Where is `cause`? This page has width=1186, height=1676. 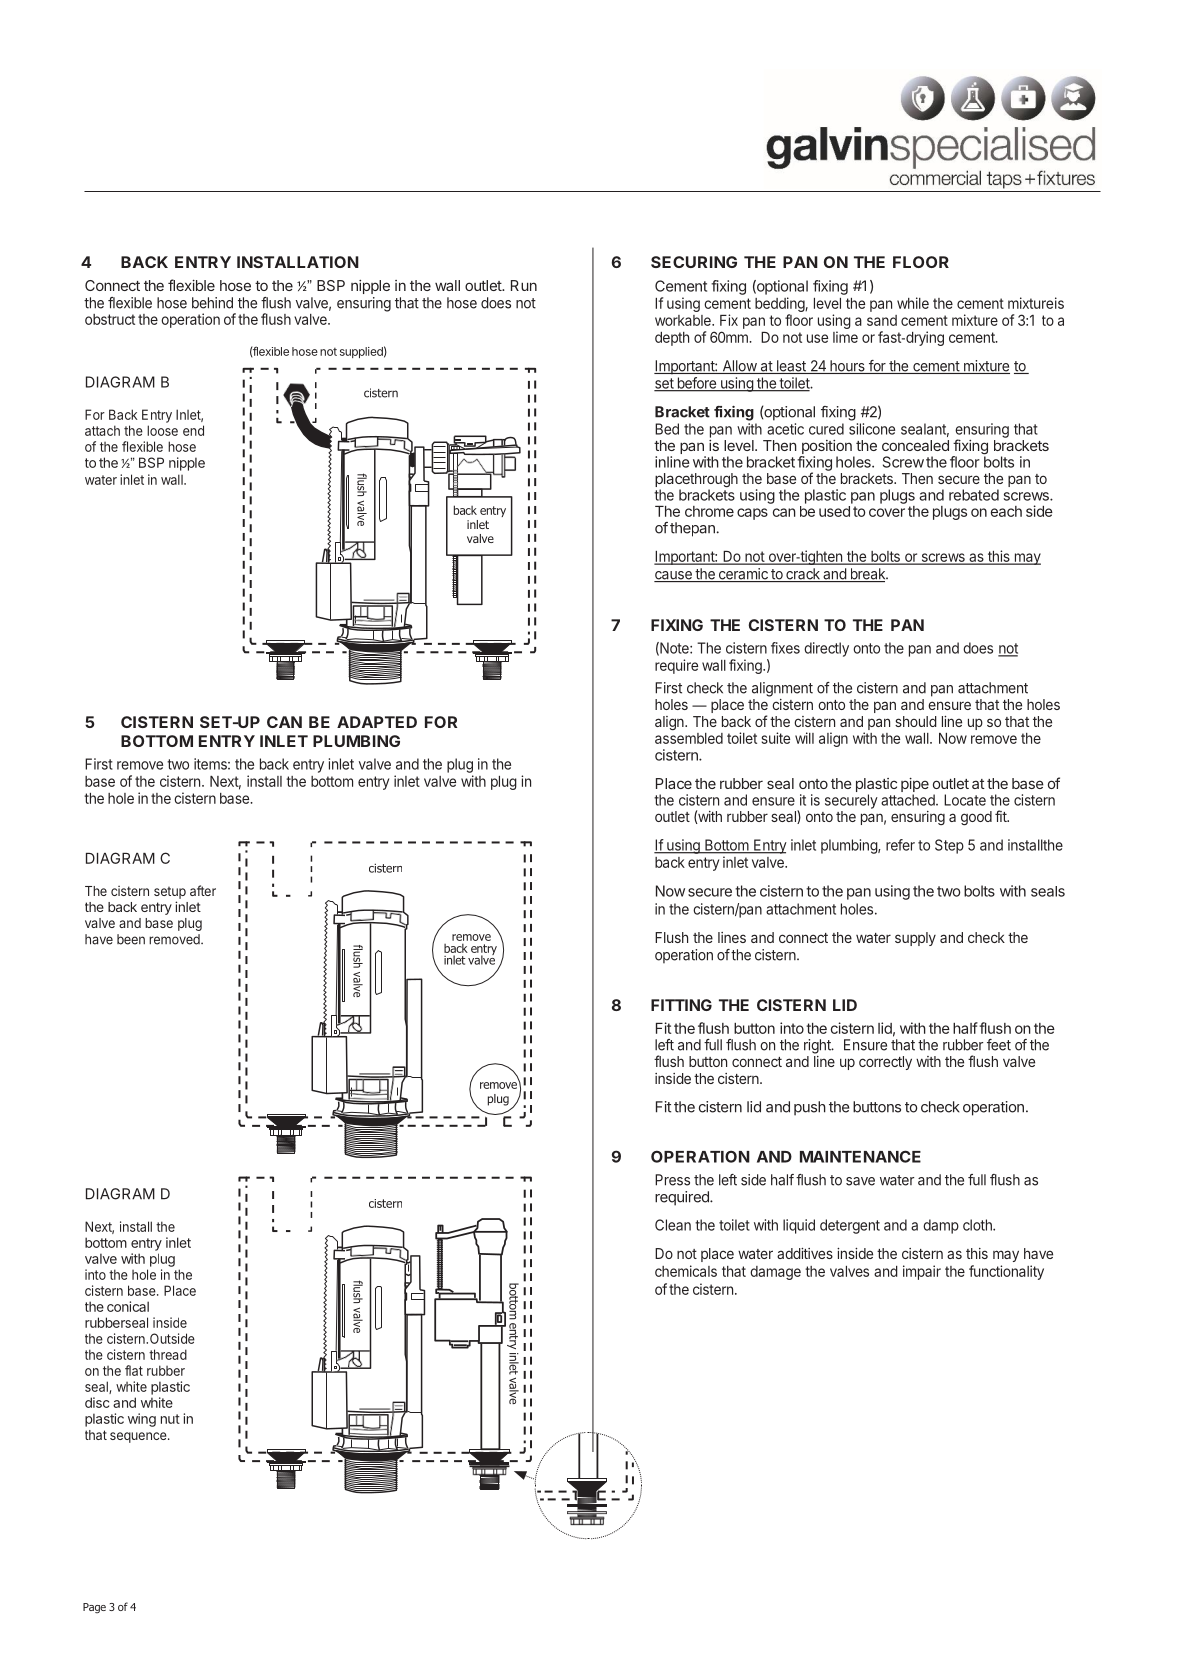
cause is located at coordinates (674, 576).
